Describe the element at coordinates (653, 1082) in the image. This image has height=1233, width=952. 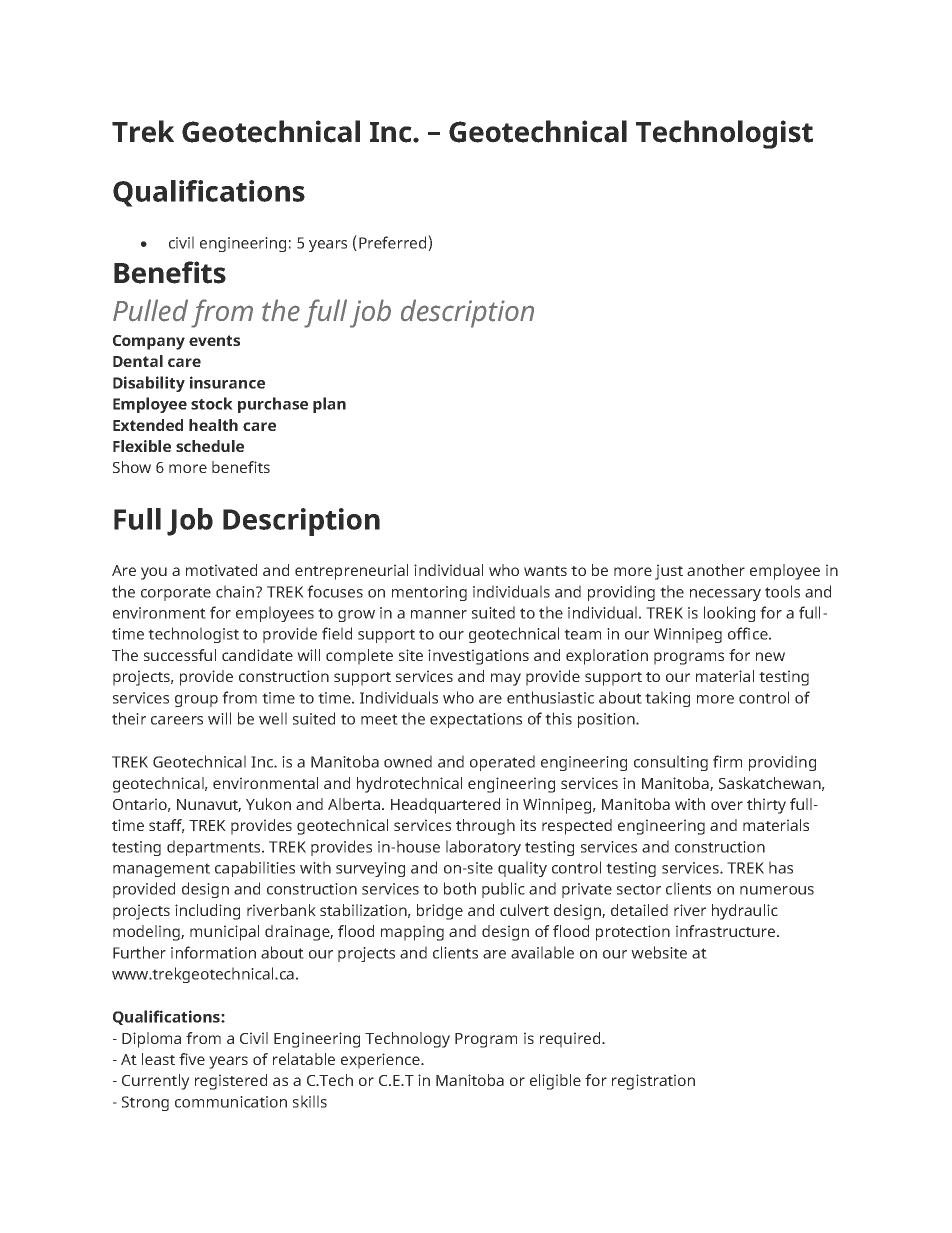
I see `registration` at that location.
